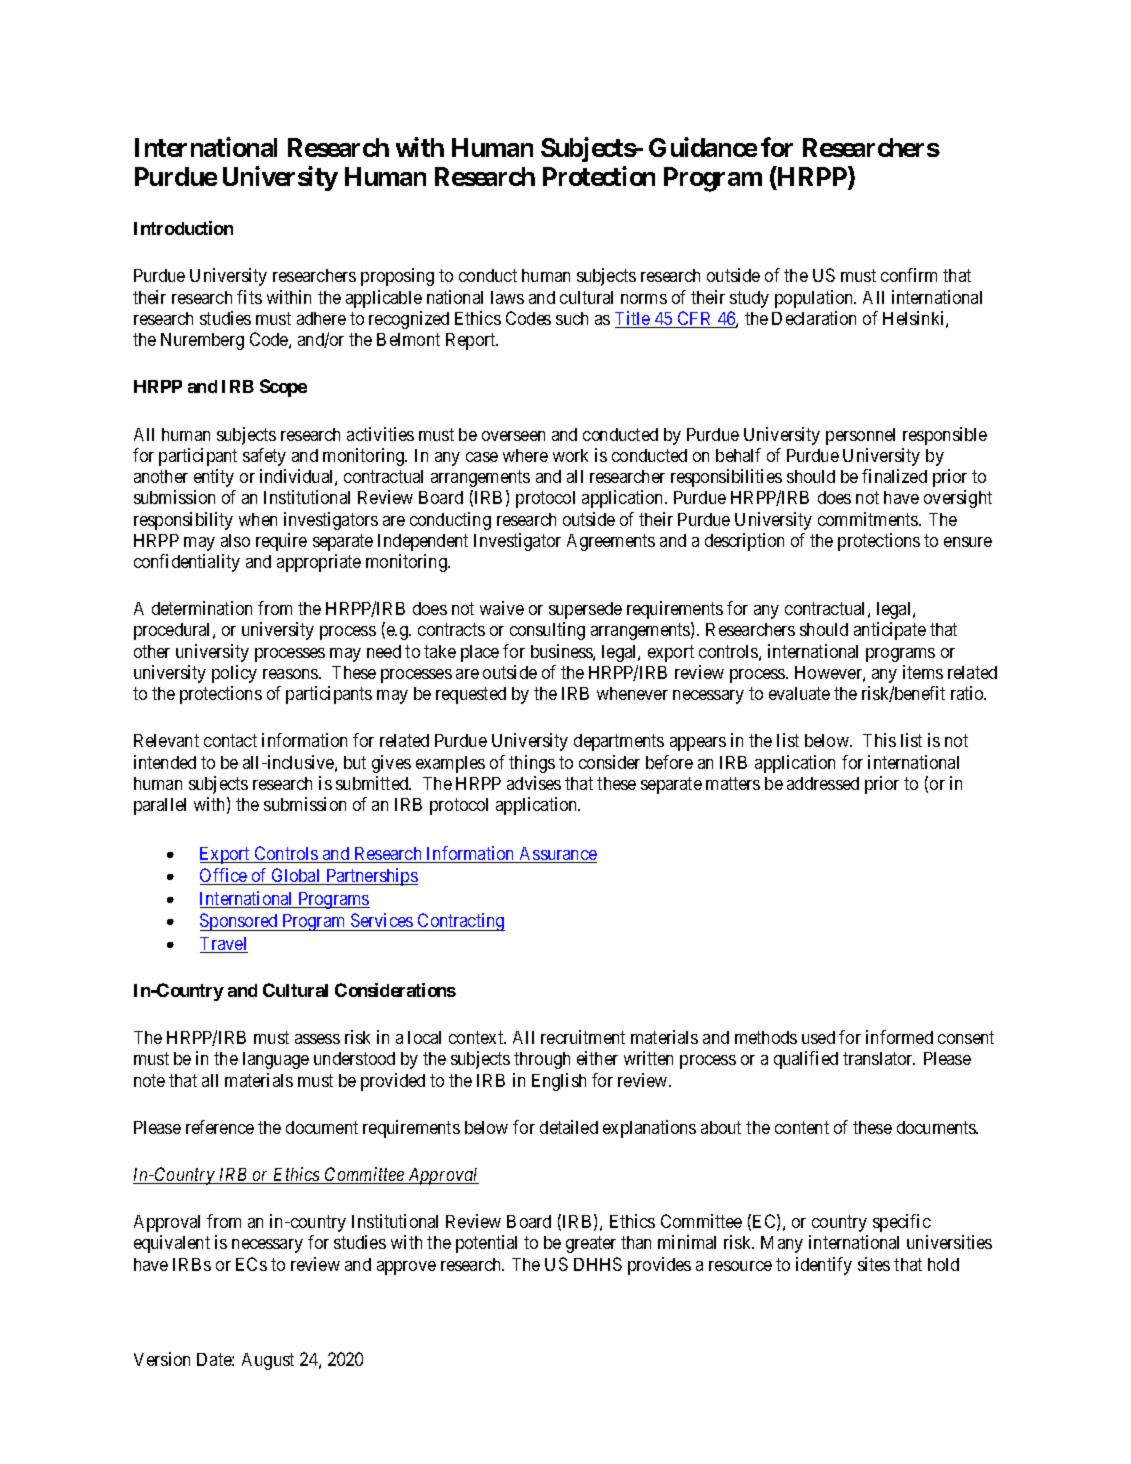  I want to click on fits, so click(249, 297).
